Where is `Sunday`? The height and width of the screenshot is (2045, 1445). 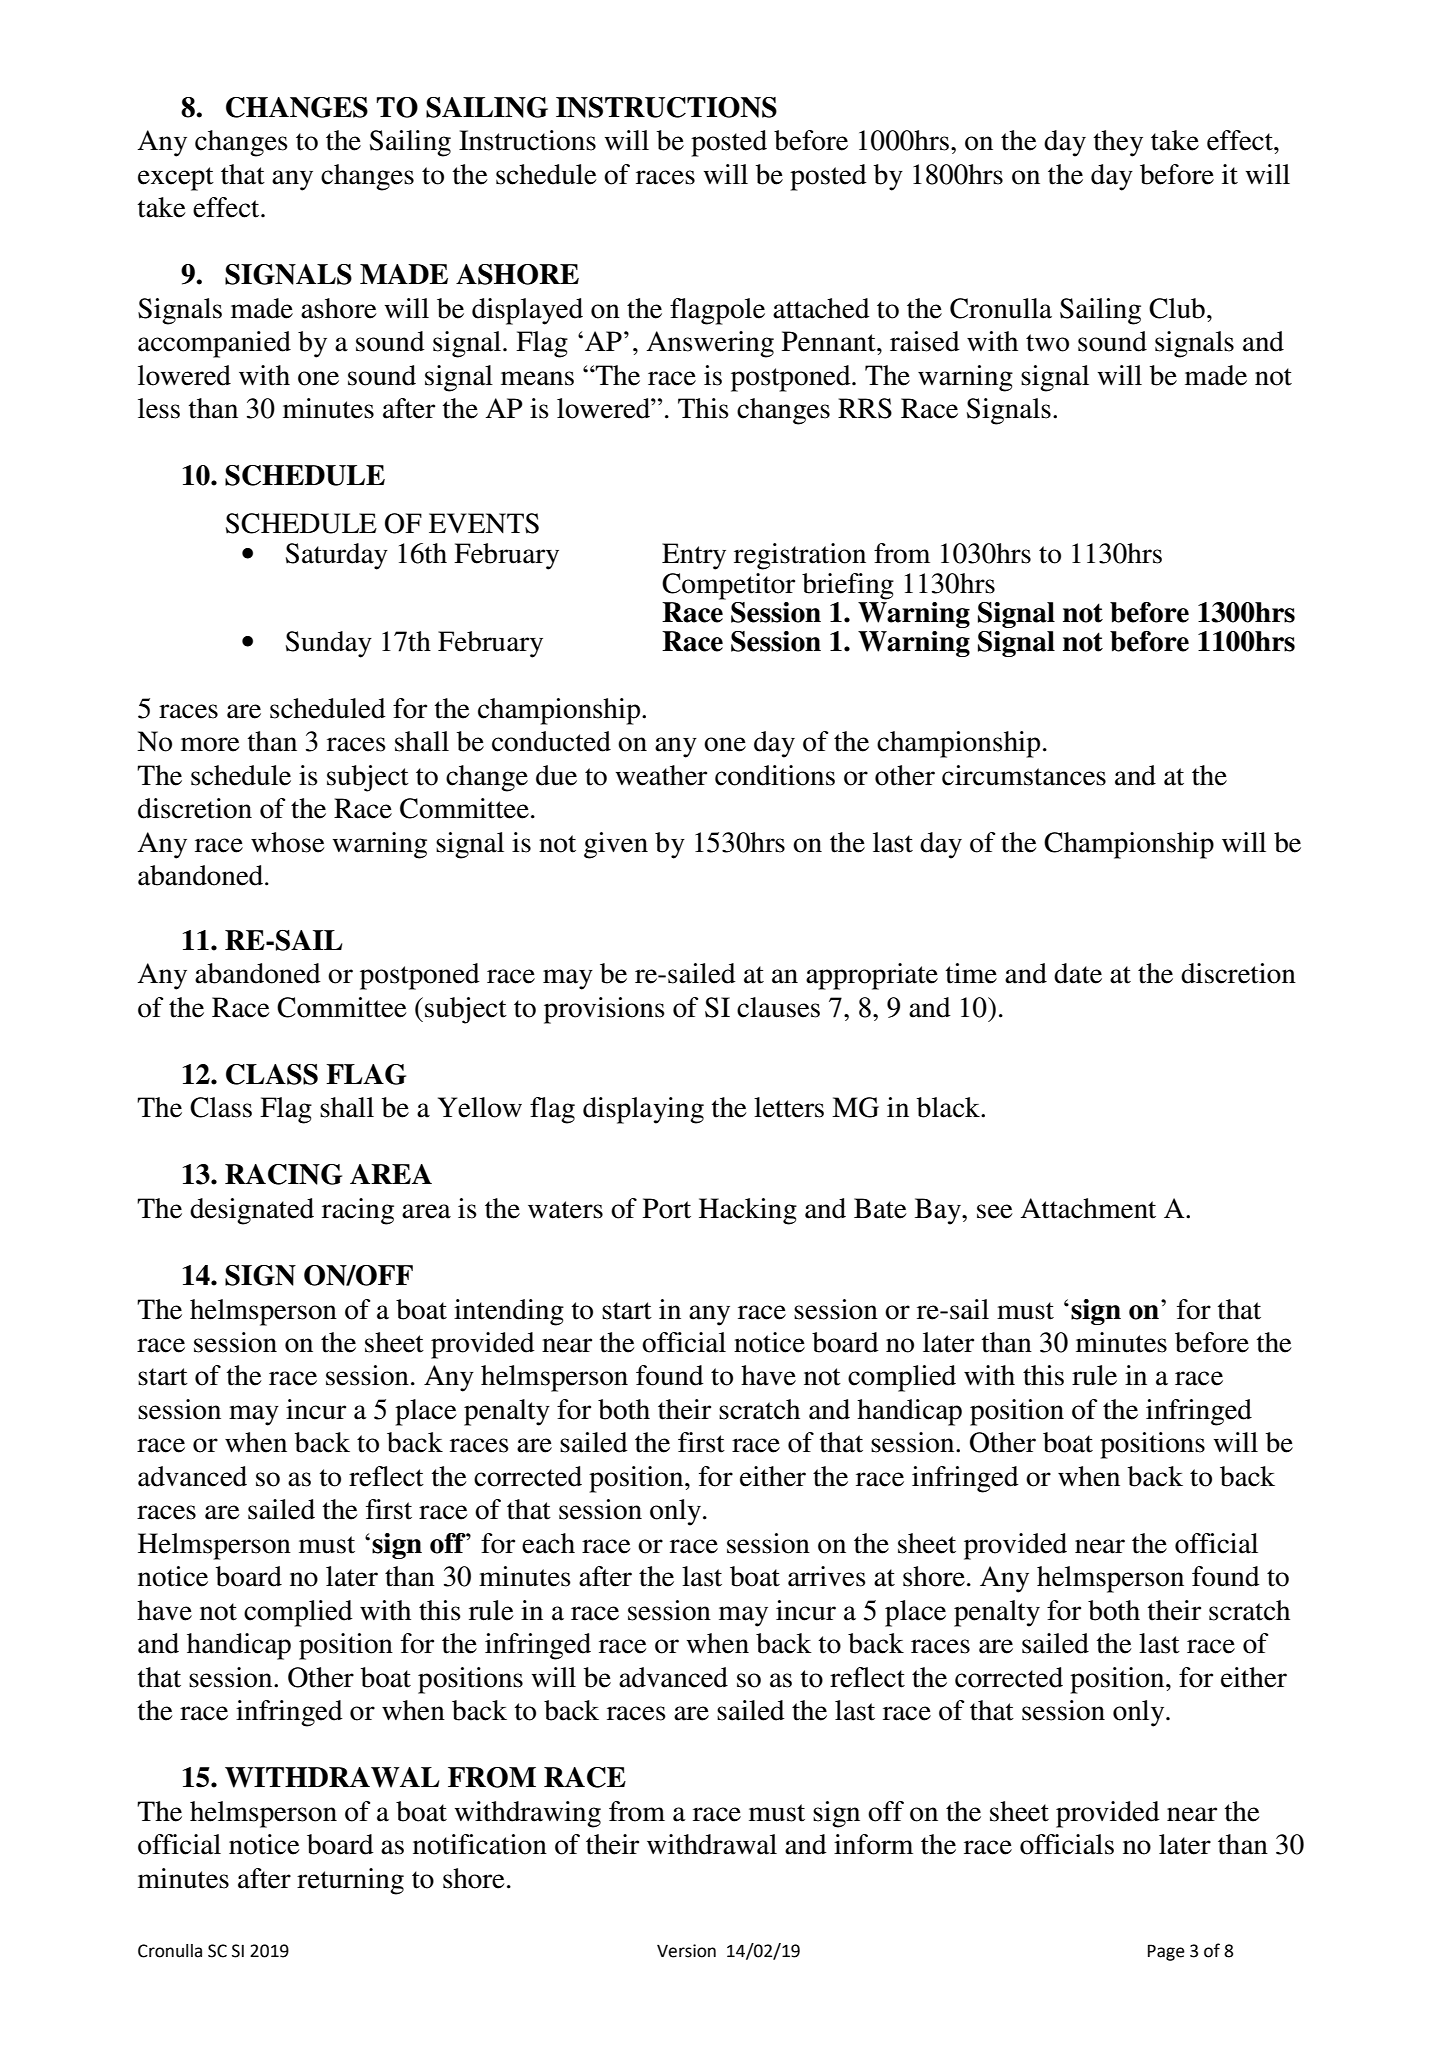
Sunday is located at coordinates (329, 644).
